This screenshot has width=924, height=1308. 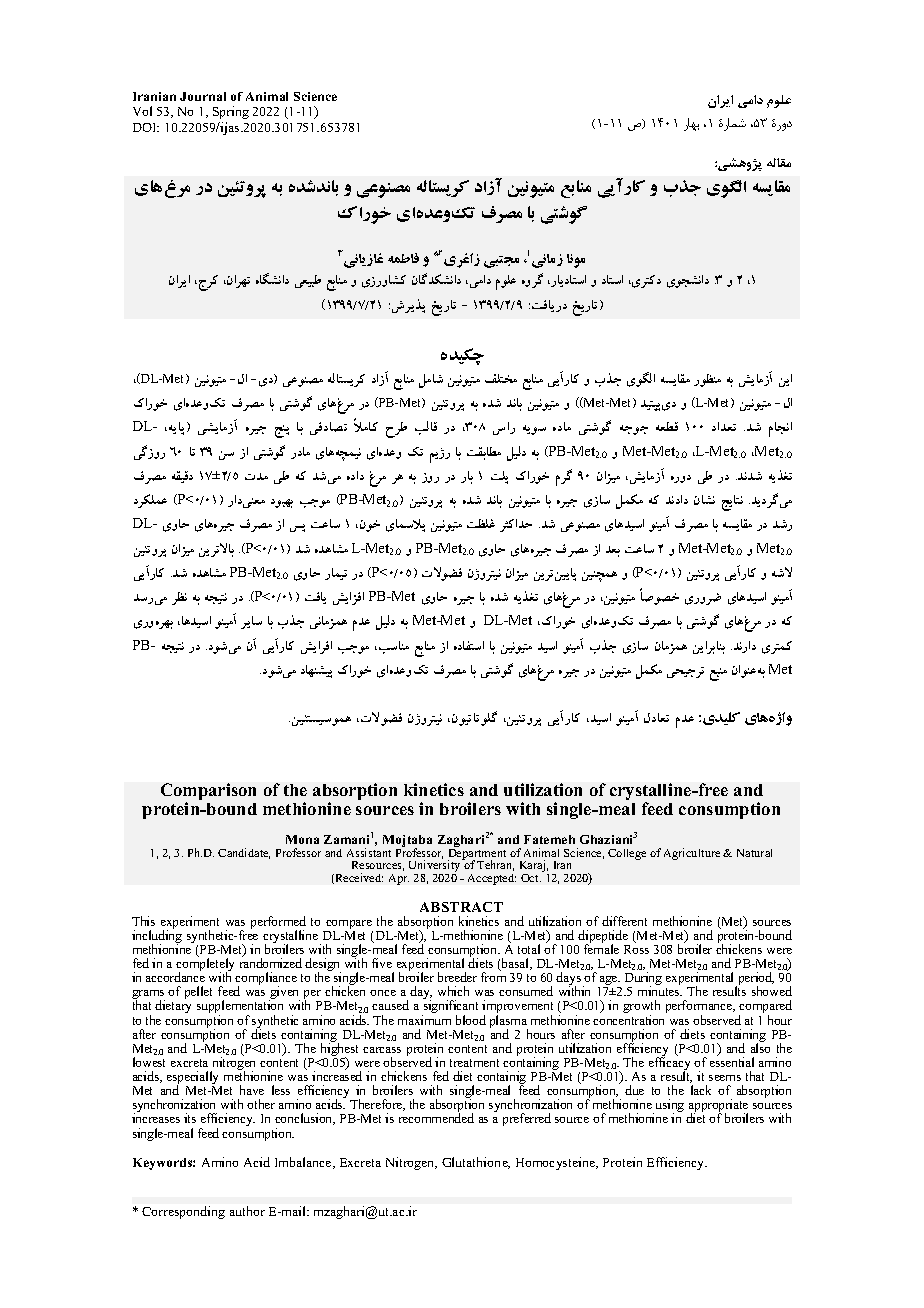 What do you see at coordinates (436, 867) in the screenshot?
I see `University` at bounding box center [436, 867].
